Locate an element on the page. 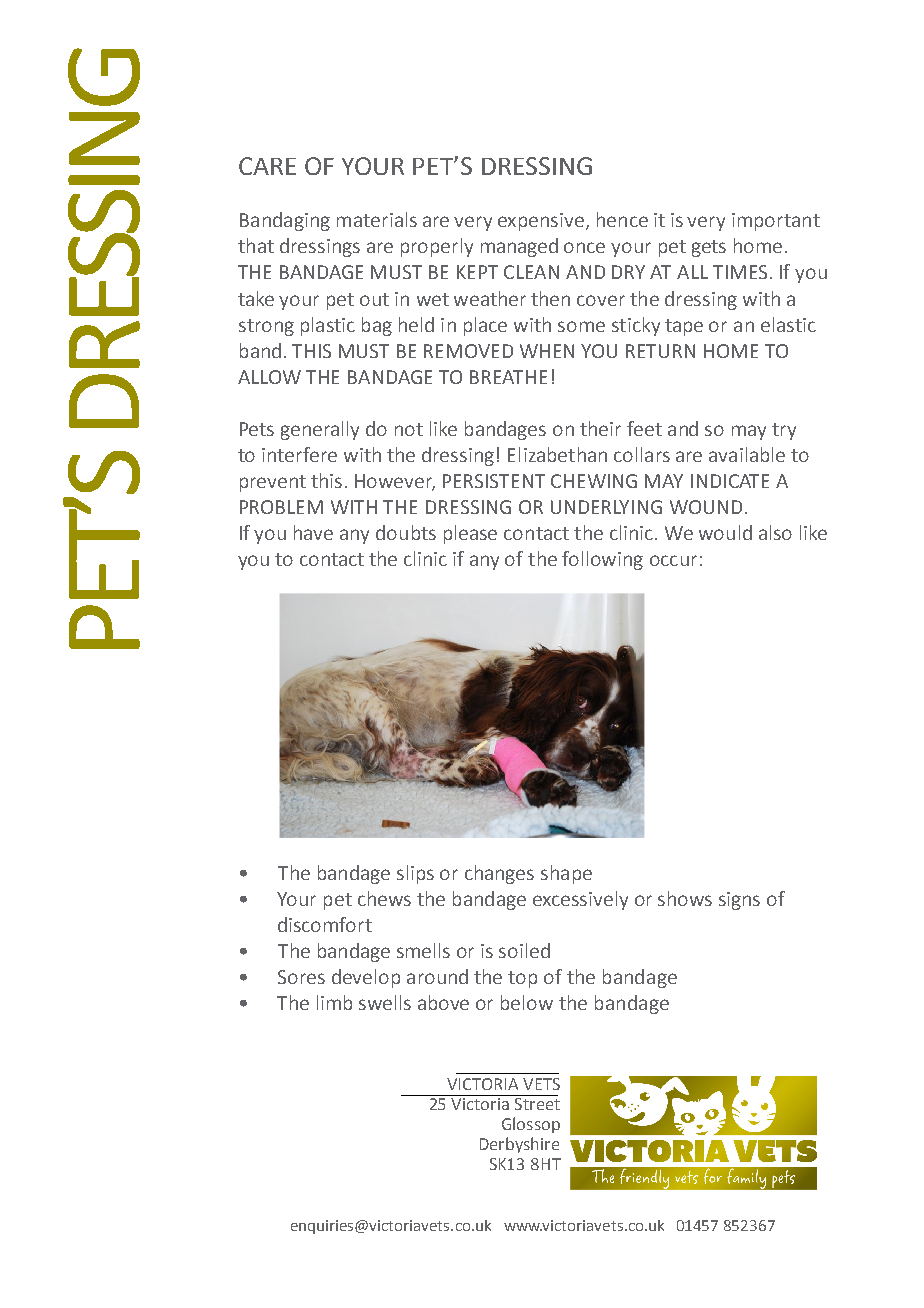 This document has width=924, height=1308. CARE is located at coordinates (267, 166).
